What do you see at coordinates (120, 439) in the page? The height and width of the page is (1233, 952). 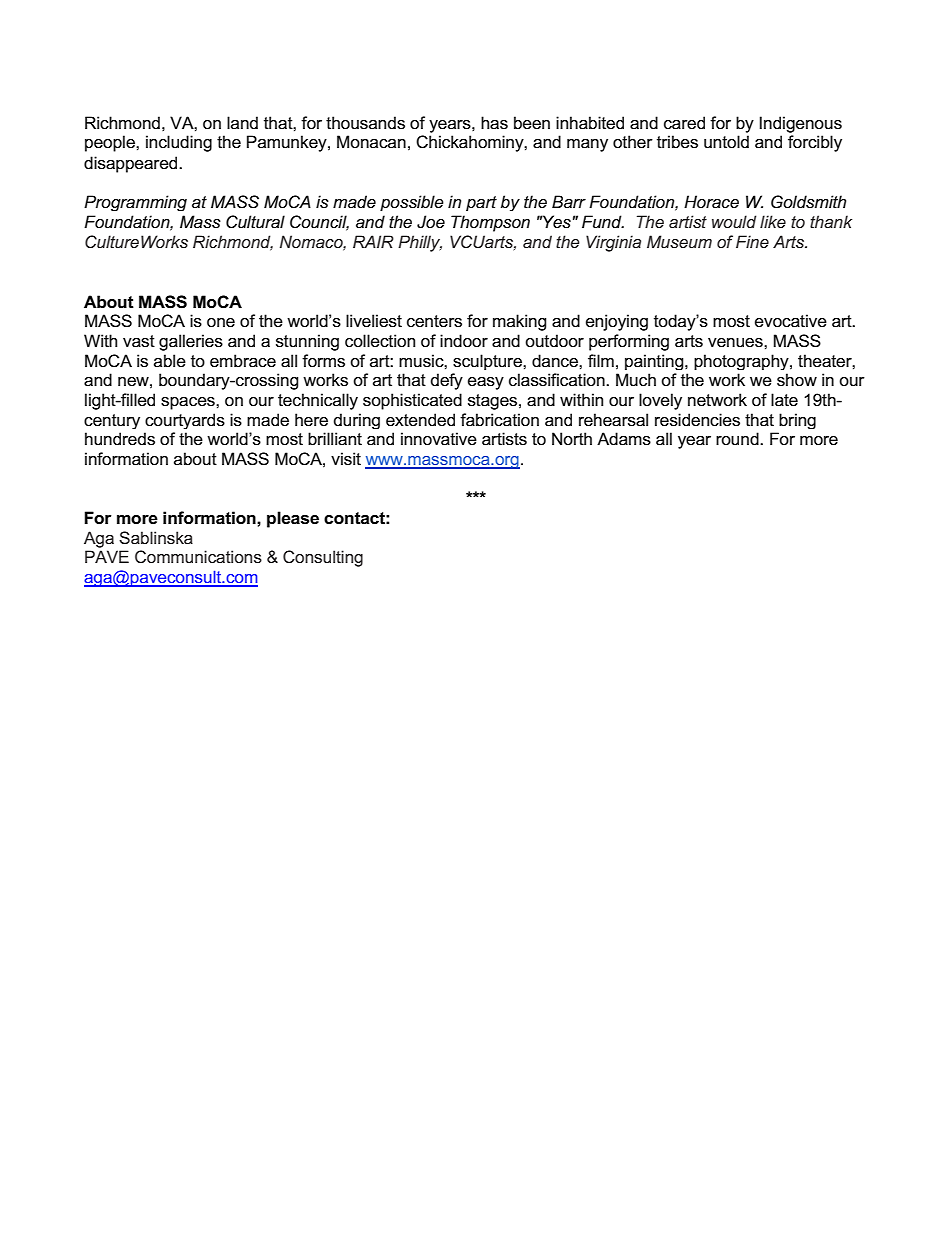 I see `hundreds` at bounding box center [120, 439].
